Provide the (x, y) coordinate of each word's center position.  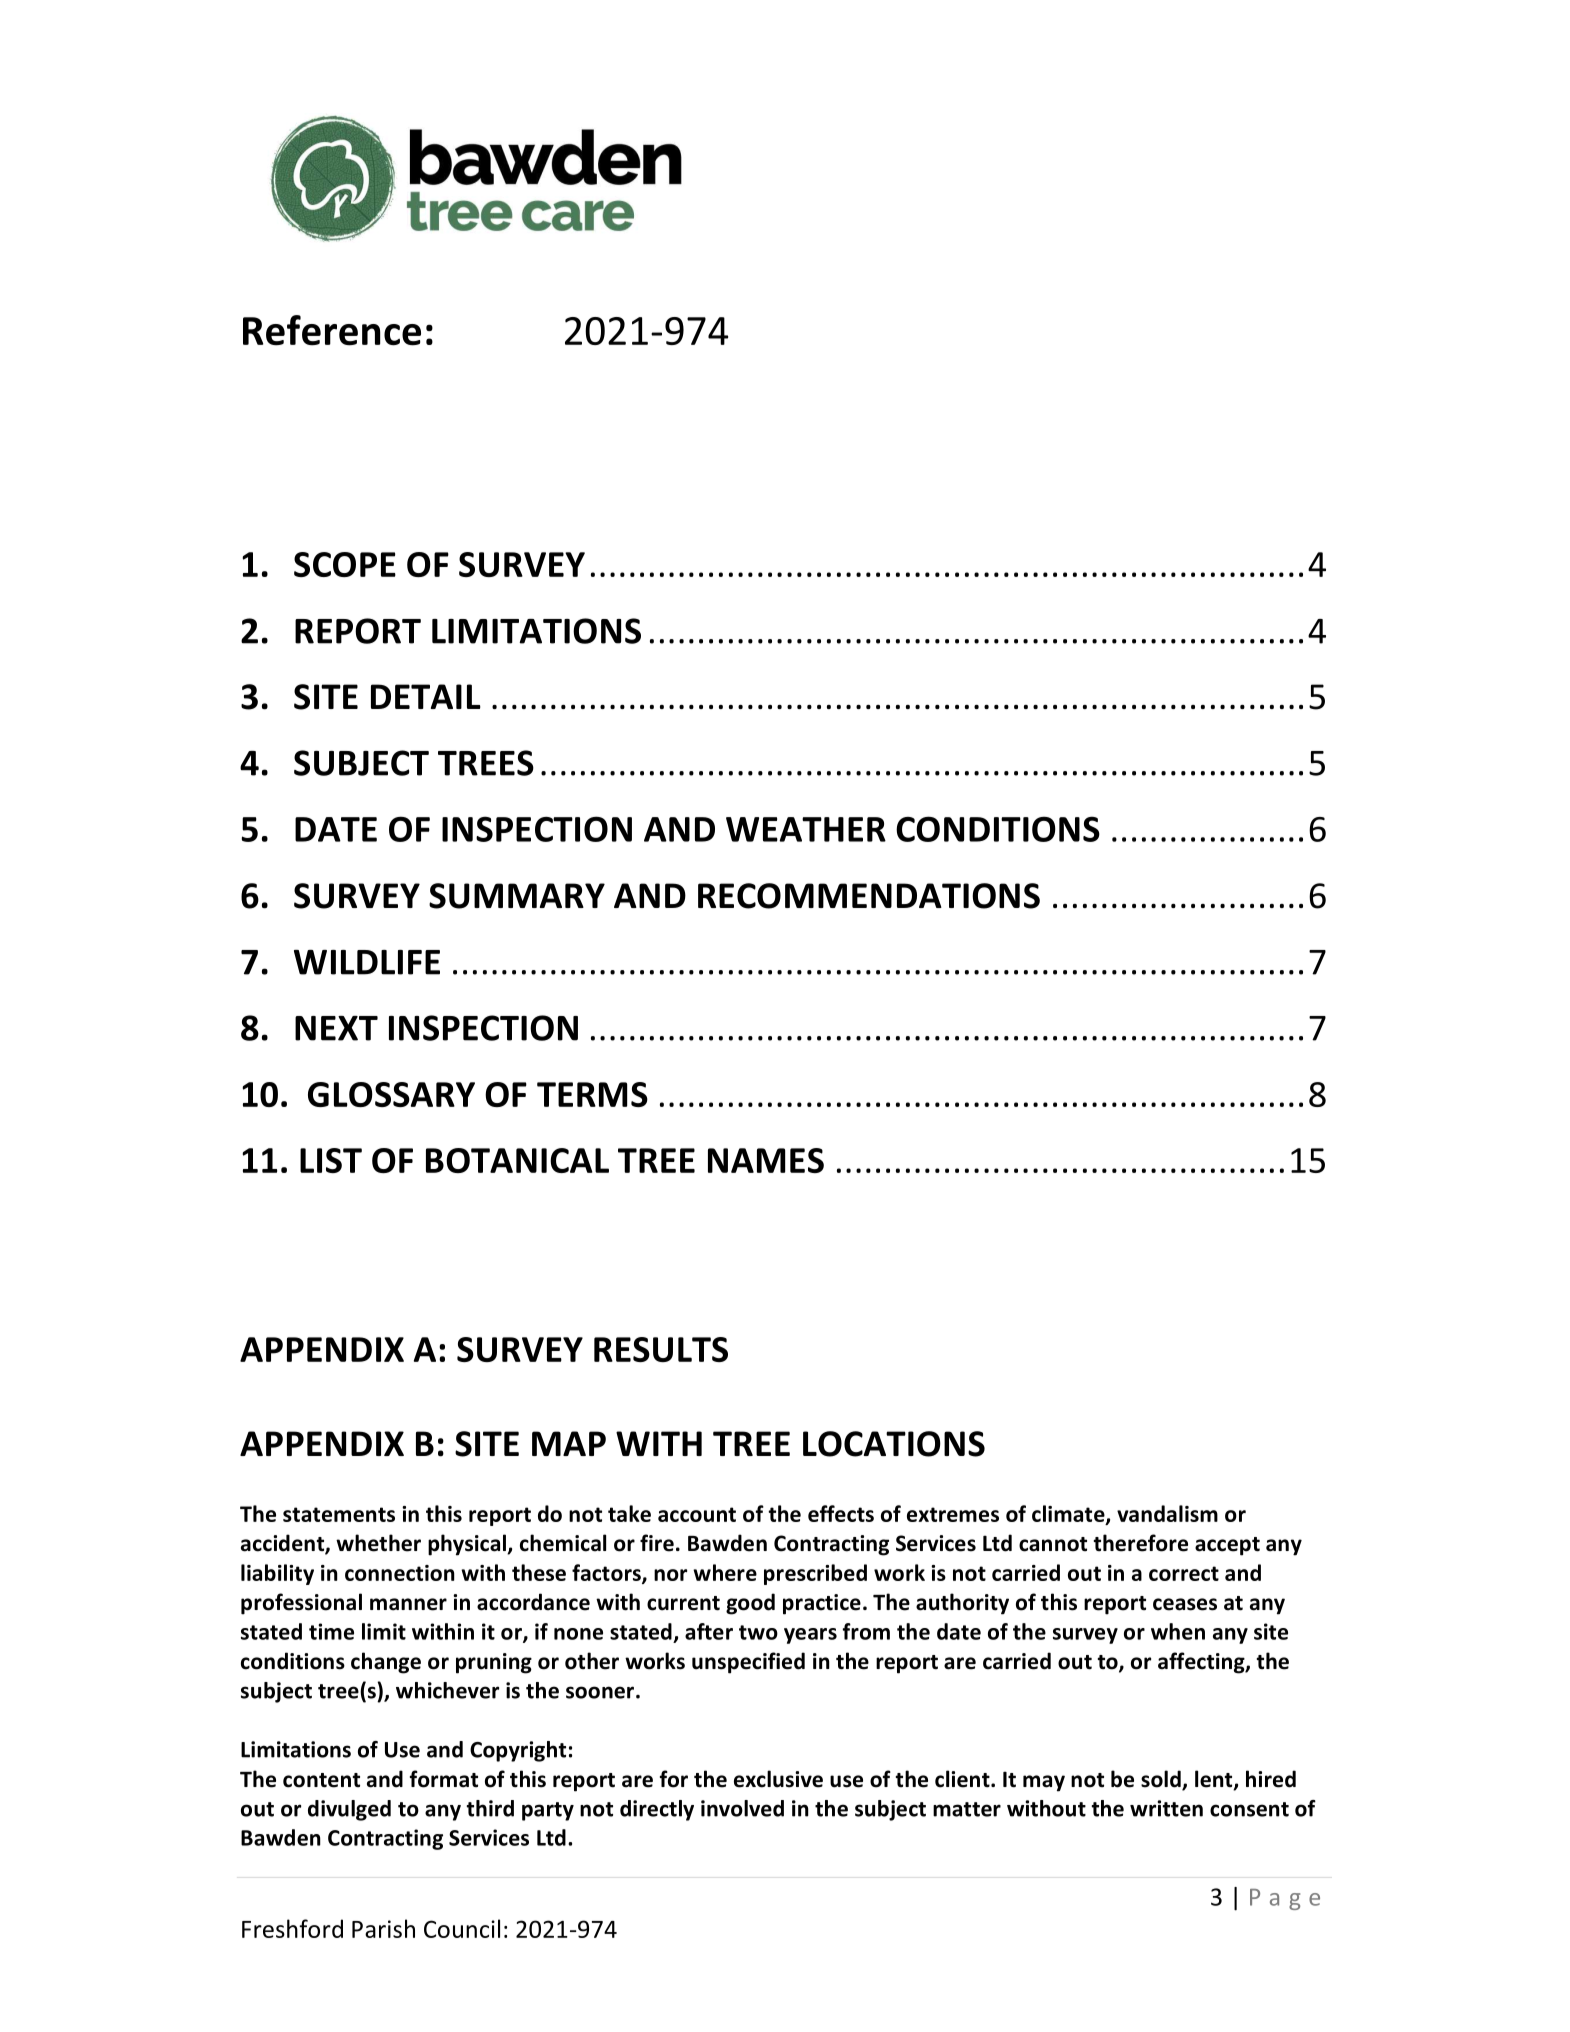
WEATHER (806, 829)
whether (378, 1543)
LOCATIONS (894, 1444)
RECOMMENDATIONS (869, 896)
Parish (383, 1928)
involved (742, 1808)
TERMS (592, 1094)
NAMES (766, 1160)
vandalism (1167, 1513)
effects (841, 1513)
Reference (332, 330)
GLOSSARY (391, 1094)
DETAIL (426, 696)
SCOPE (345, 564)
